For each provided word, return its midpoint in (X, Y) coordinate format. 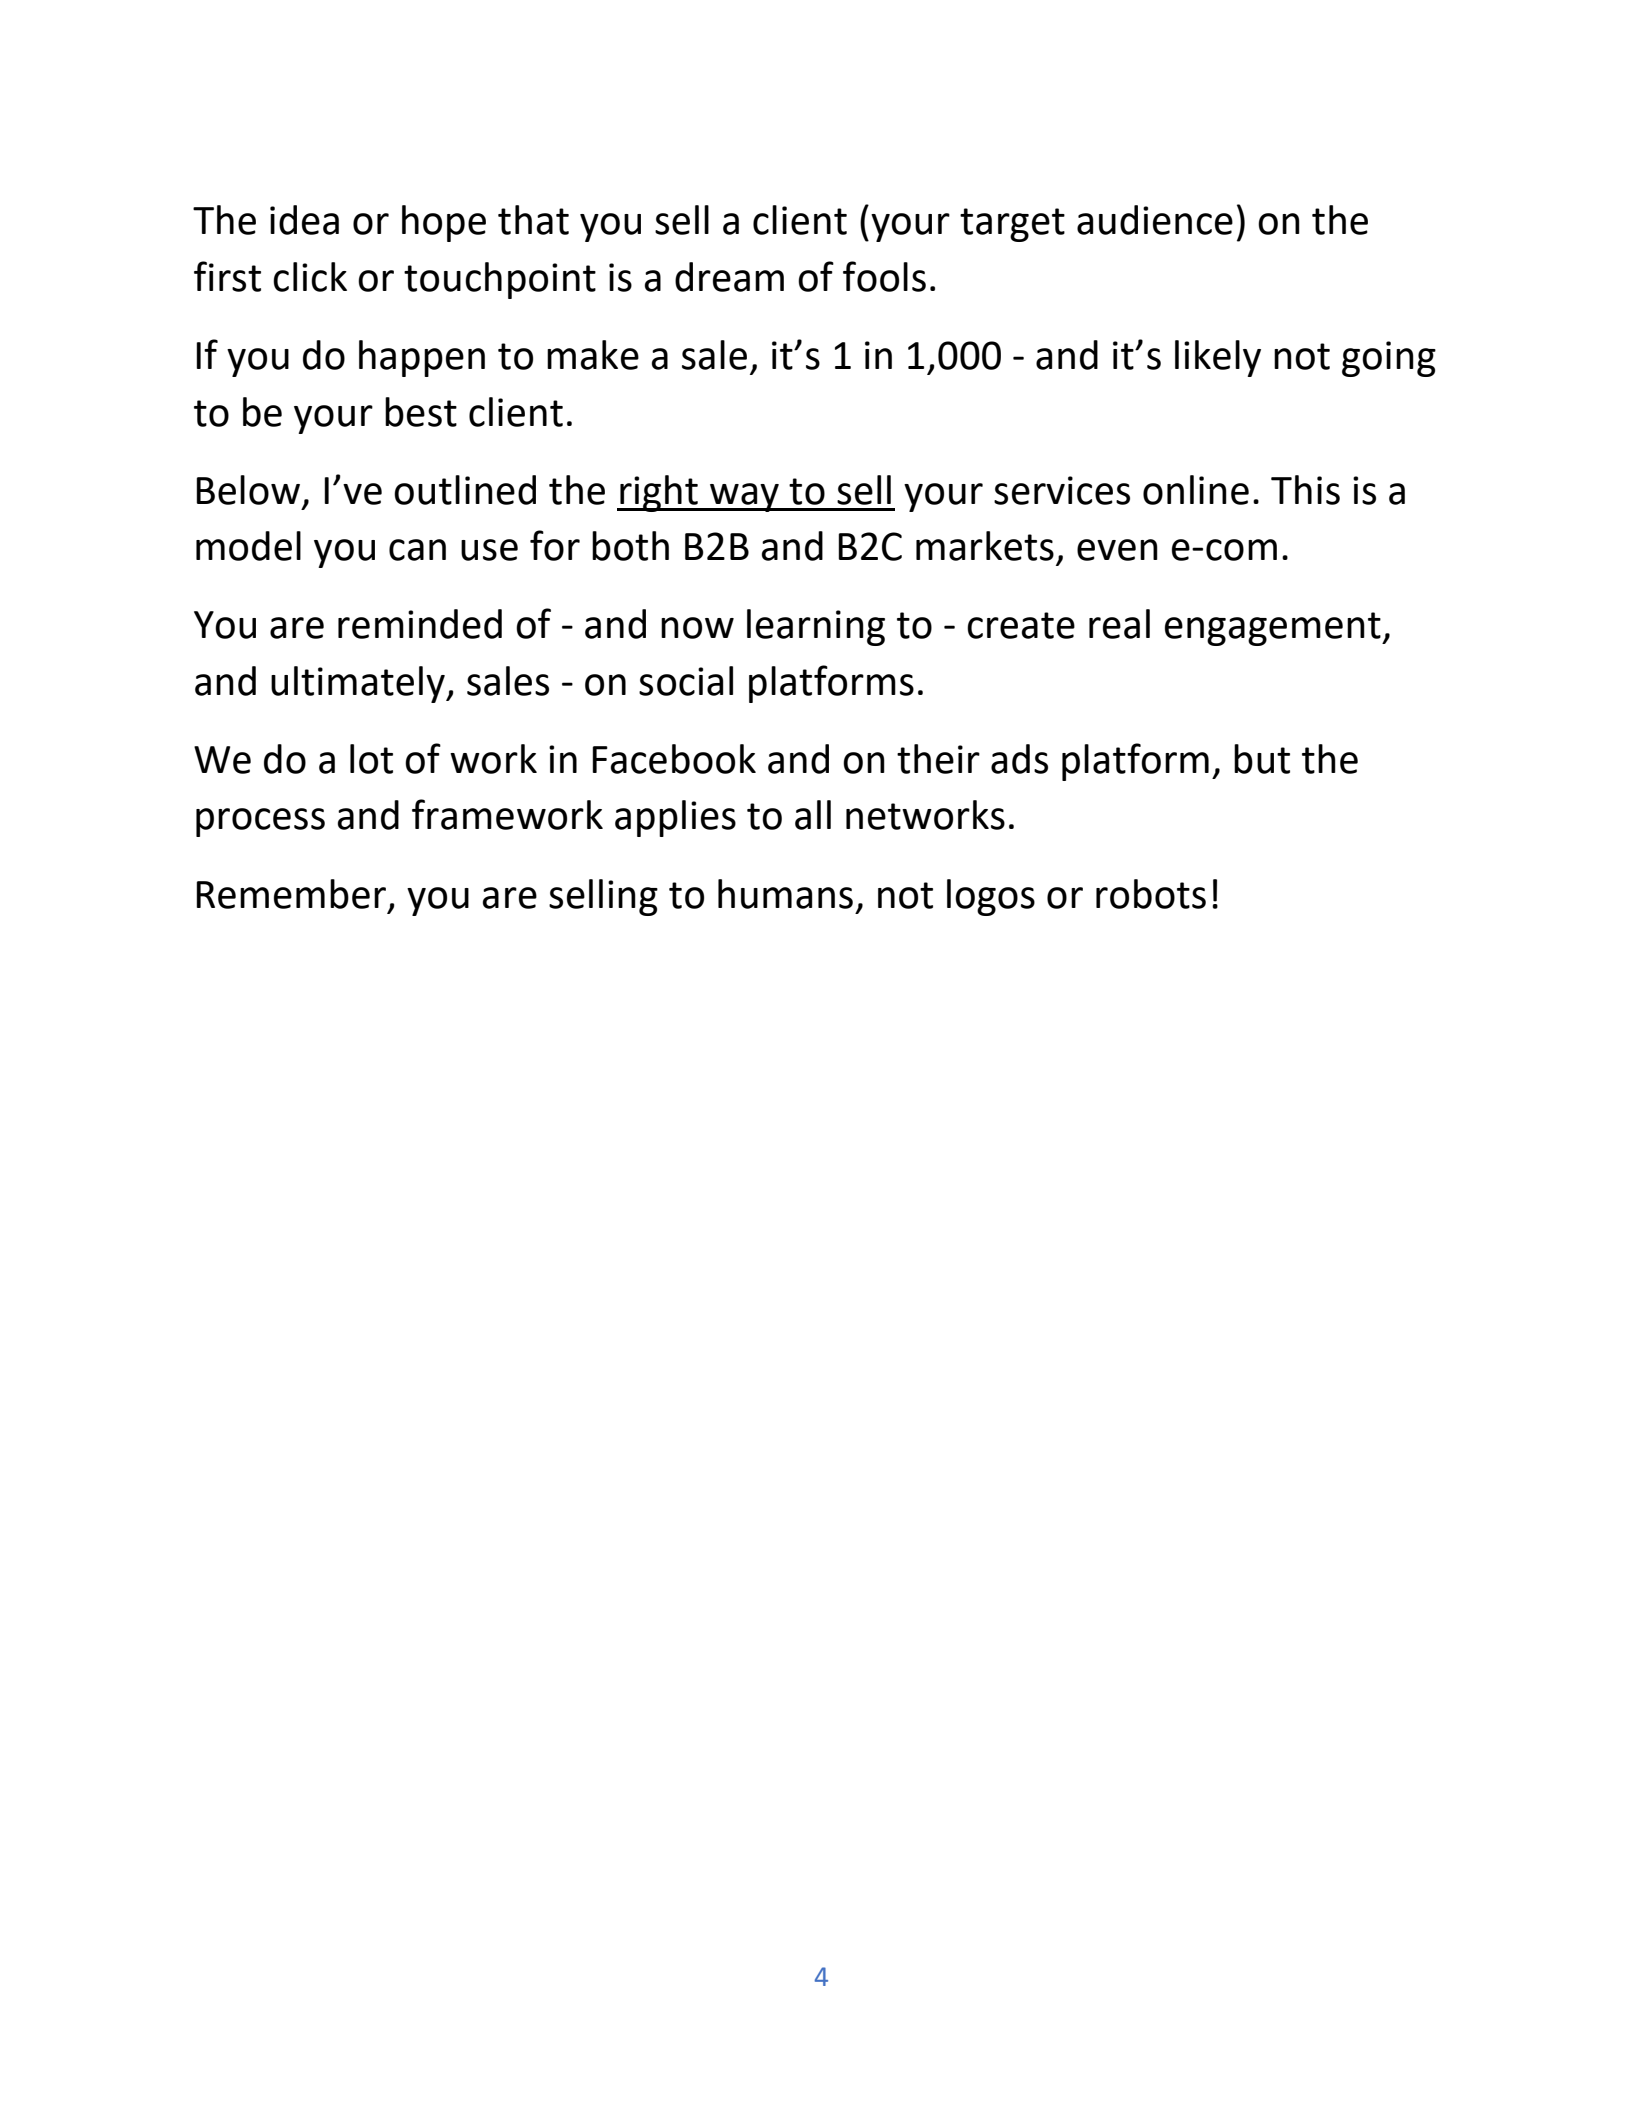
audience (1155, 220)
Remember (291, 894)
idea (304, 220)
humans (785, 894)
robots (1151, 894)
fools (884, 276)
